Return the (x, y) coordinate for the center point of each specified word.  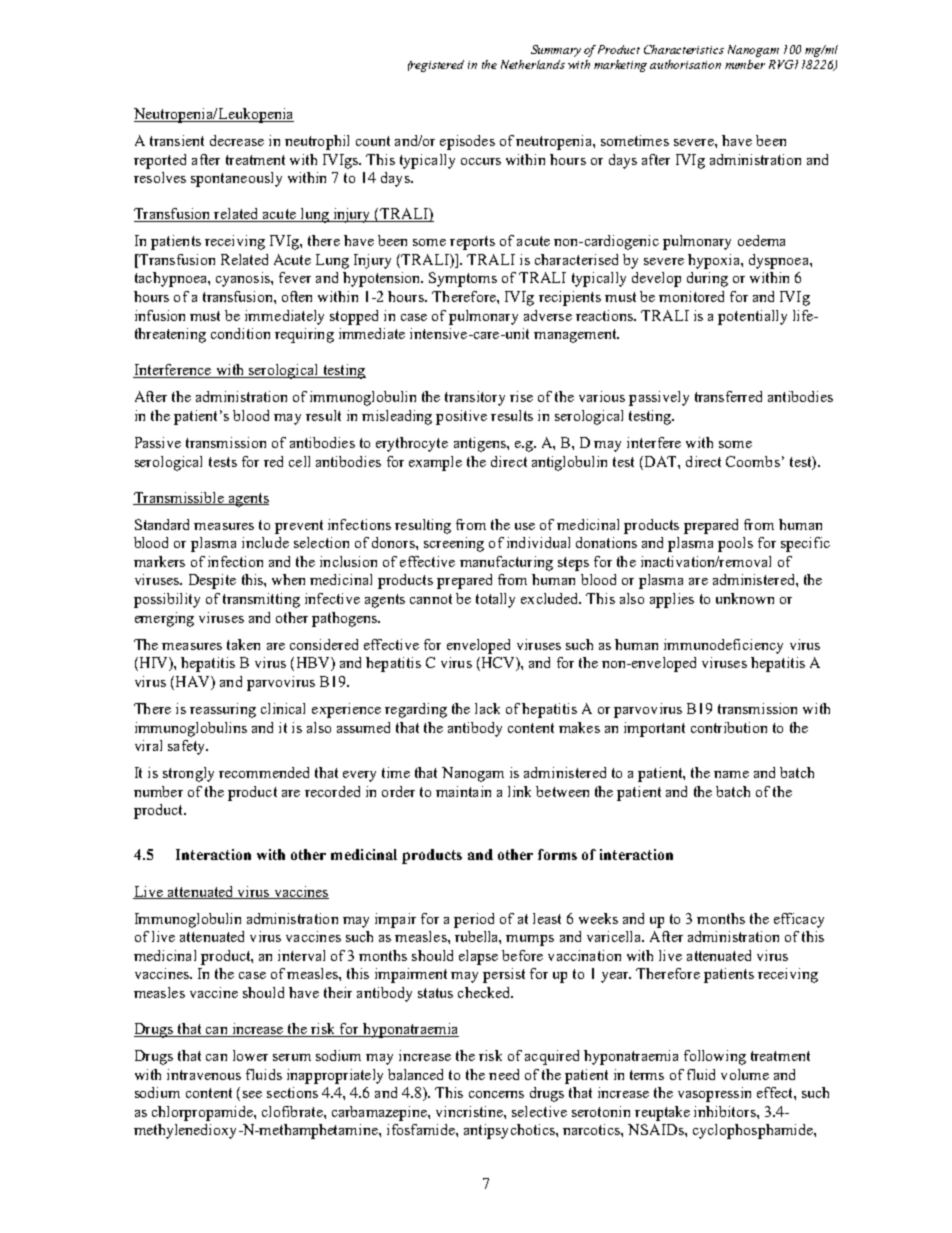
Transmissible (179, 498)
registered (436, 66)
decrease (237, 140)
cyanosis (244, 279)
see (252, 1094)
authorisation (685, 64)
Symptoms (463, 279)
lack (487, 708)
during (707, 279)
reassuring (223, 710)
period (474, 920)
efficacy (799, 920)
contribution (729, 727)
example (435, 463)
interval (301, 955)
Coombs (753, 461)
